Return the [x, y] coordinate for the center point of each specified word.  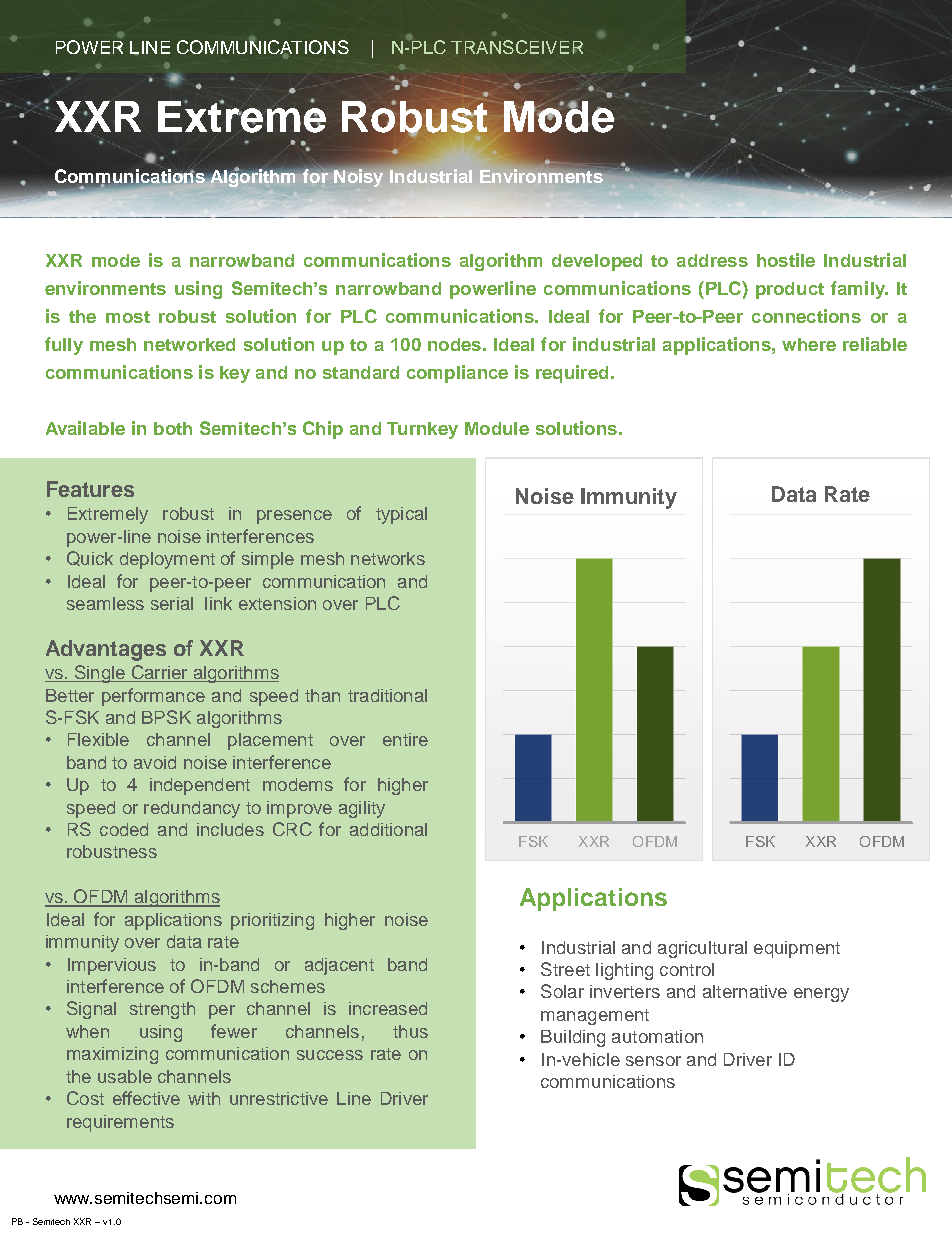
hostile [786, 260]
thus [410, 1031]
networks [388, 558]
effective [146, 1098]
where [809, 344]
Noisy [358, 178]
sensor [653, 1061]
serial [172, 603]
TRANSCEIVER [517, 47]
